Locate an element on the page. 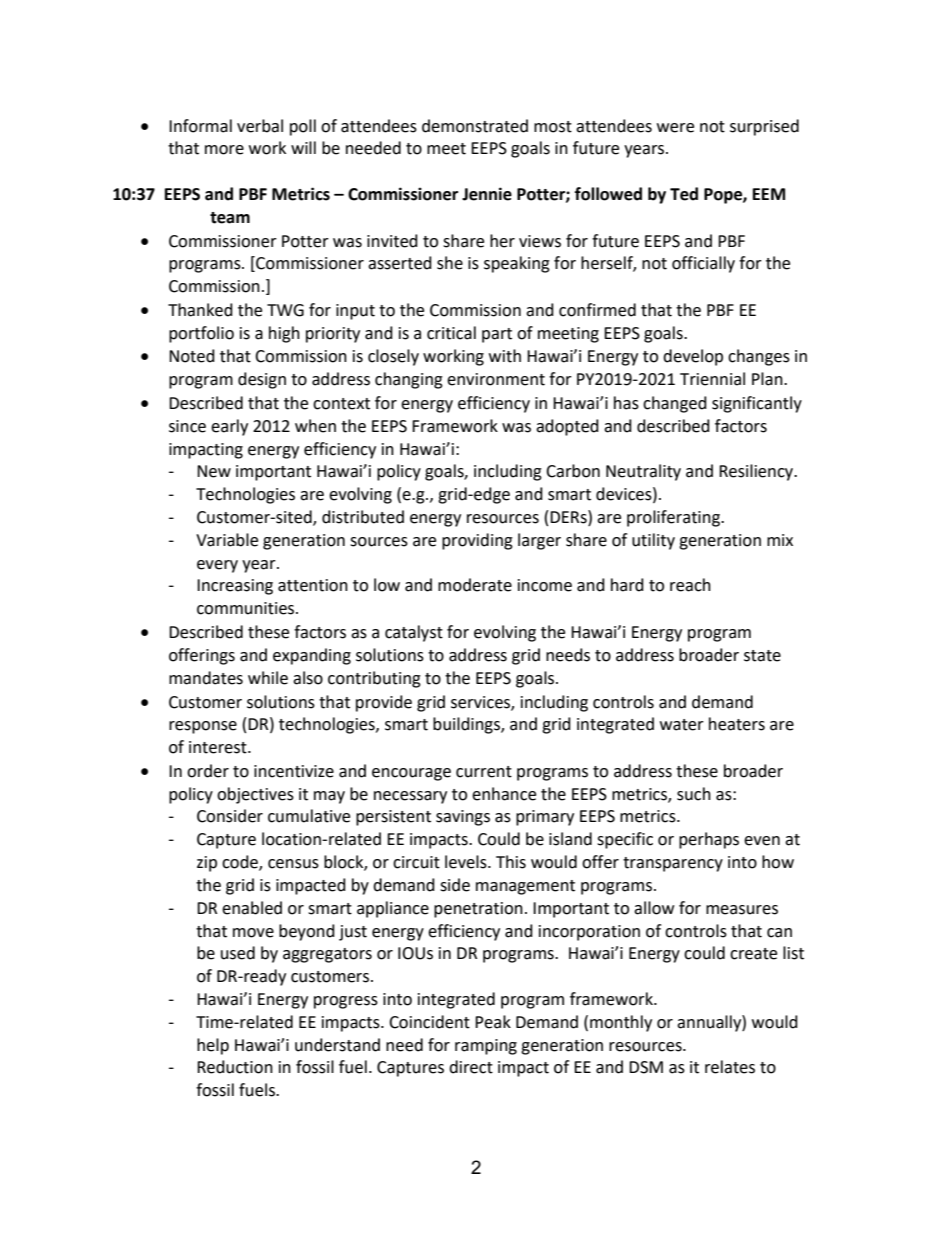 This image has height=1233, width=952. part is located at coordinates (497, 335).
